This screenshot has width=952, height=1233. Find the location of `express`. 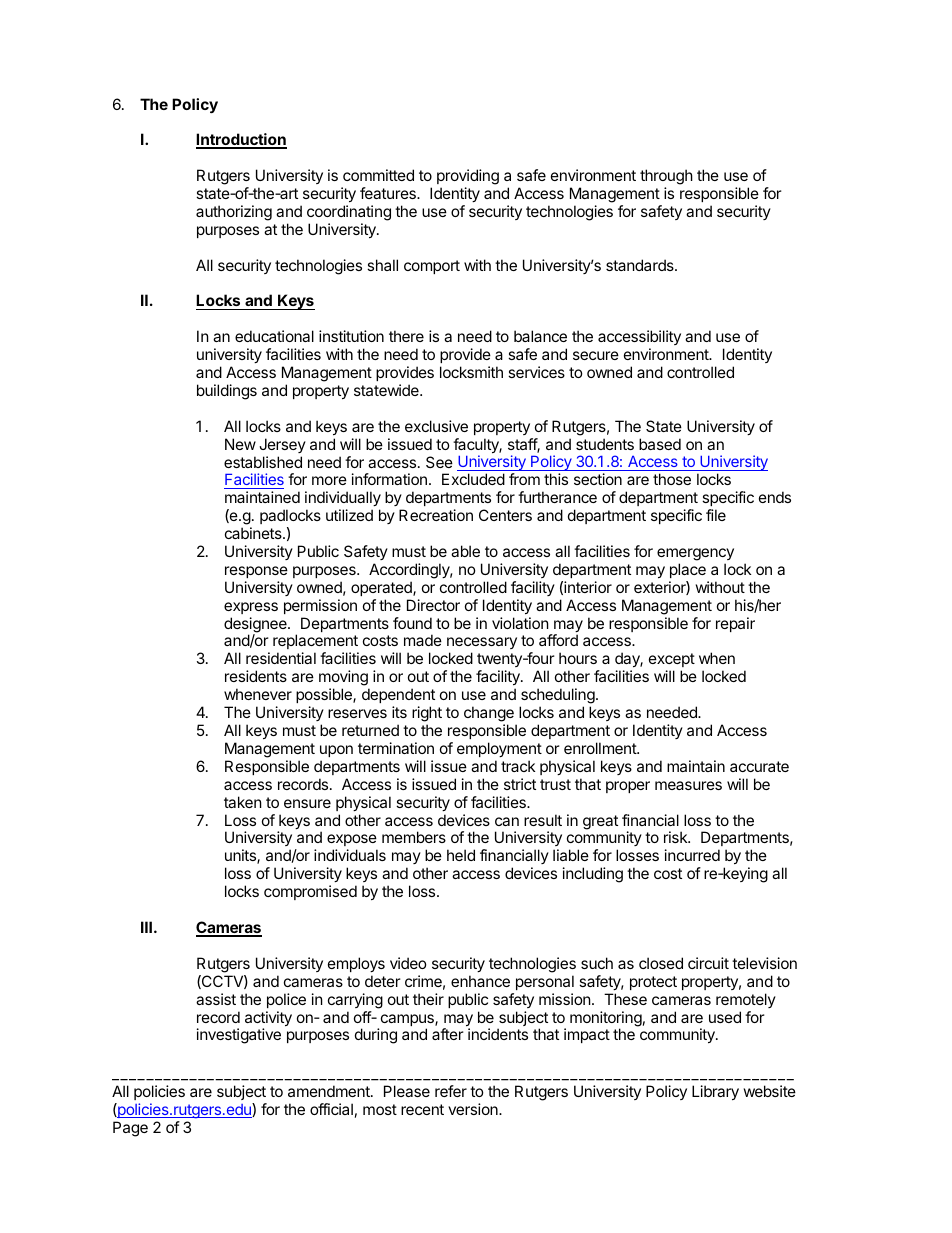

express is located at coordinates (251, 608).
